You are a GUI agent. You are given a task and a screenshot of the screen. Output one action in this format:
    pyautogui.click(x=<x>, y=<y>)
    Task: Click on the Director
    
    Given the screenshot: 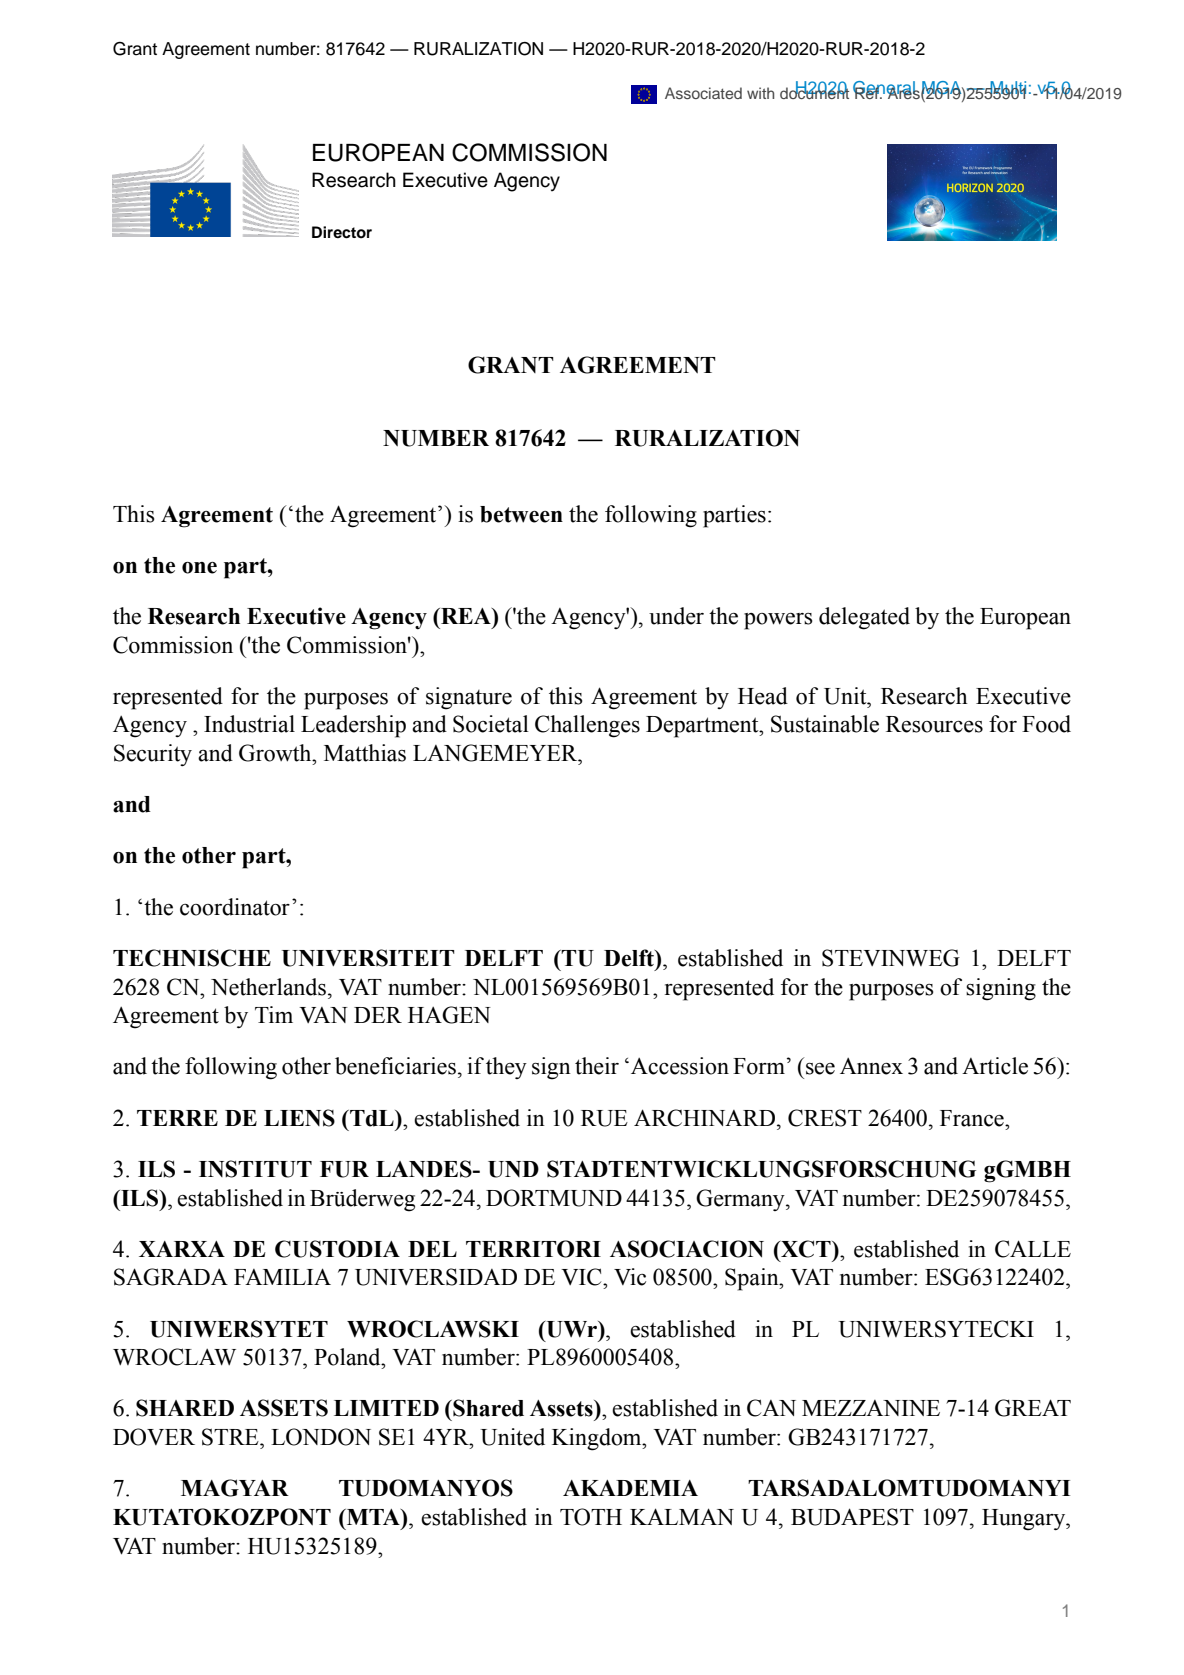 What is the action you would take?
    pyautogui.click(x=342, y=232)
